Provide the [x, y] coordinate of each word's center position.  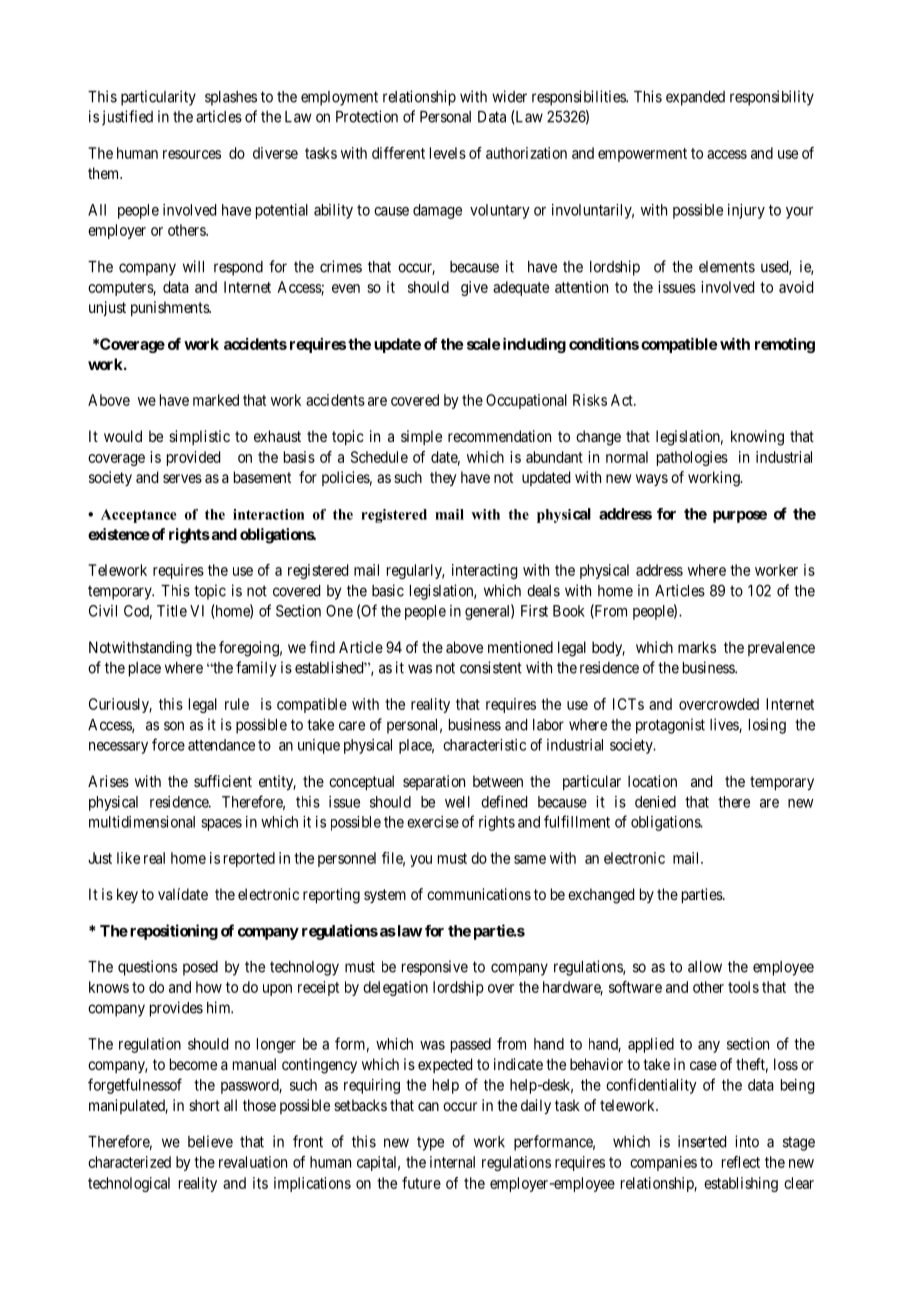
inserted [702, 1141]
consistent [491, 667]
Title [172, 611]
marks [697, 647]
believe [210, 1141]
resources [192, 154]
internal [452, 1162]
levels [448, 153]
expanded [695, 98]
